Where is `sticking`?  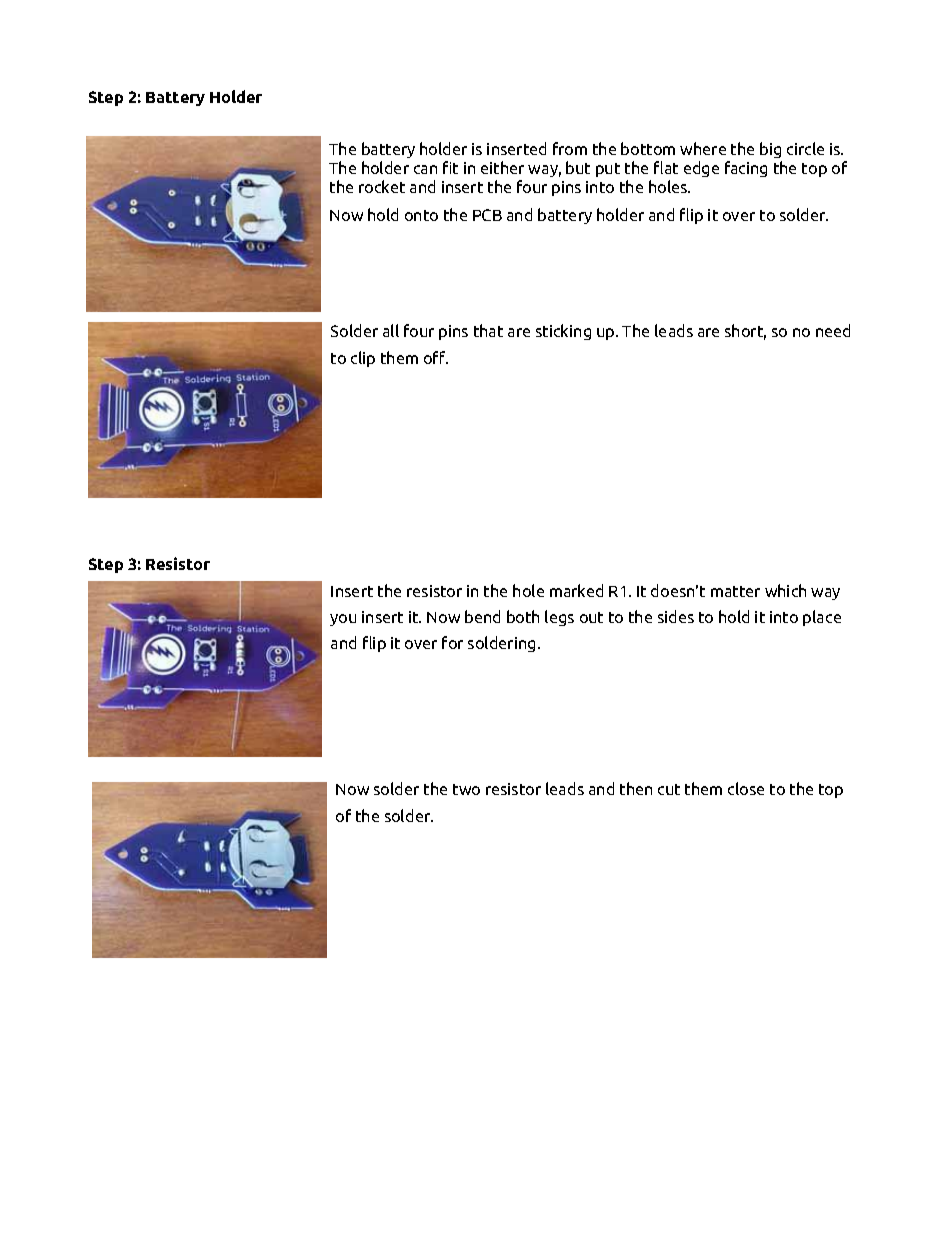
sticking is located at coordinates (563, 332).
